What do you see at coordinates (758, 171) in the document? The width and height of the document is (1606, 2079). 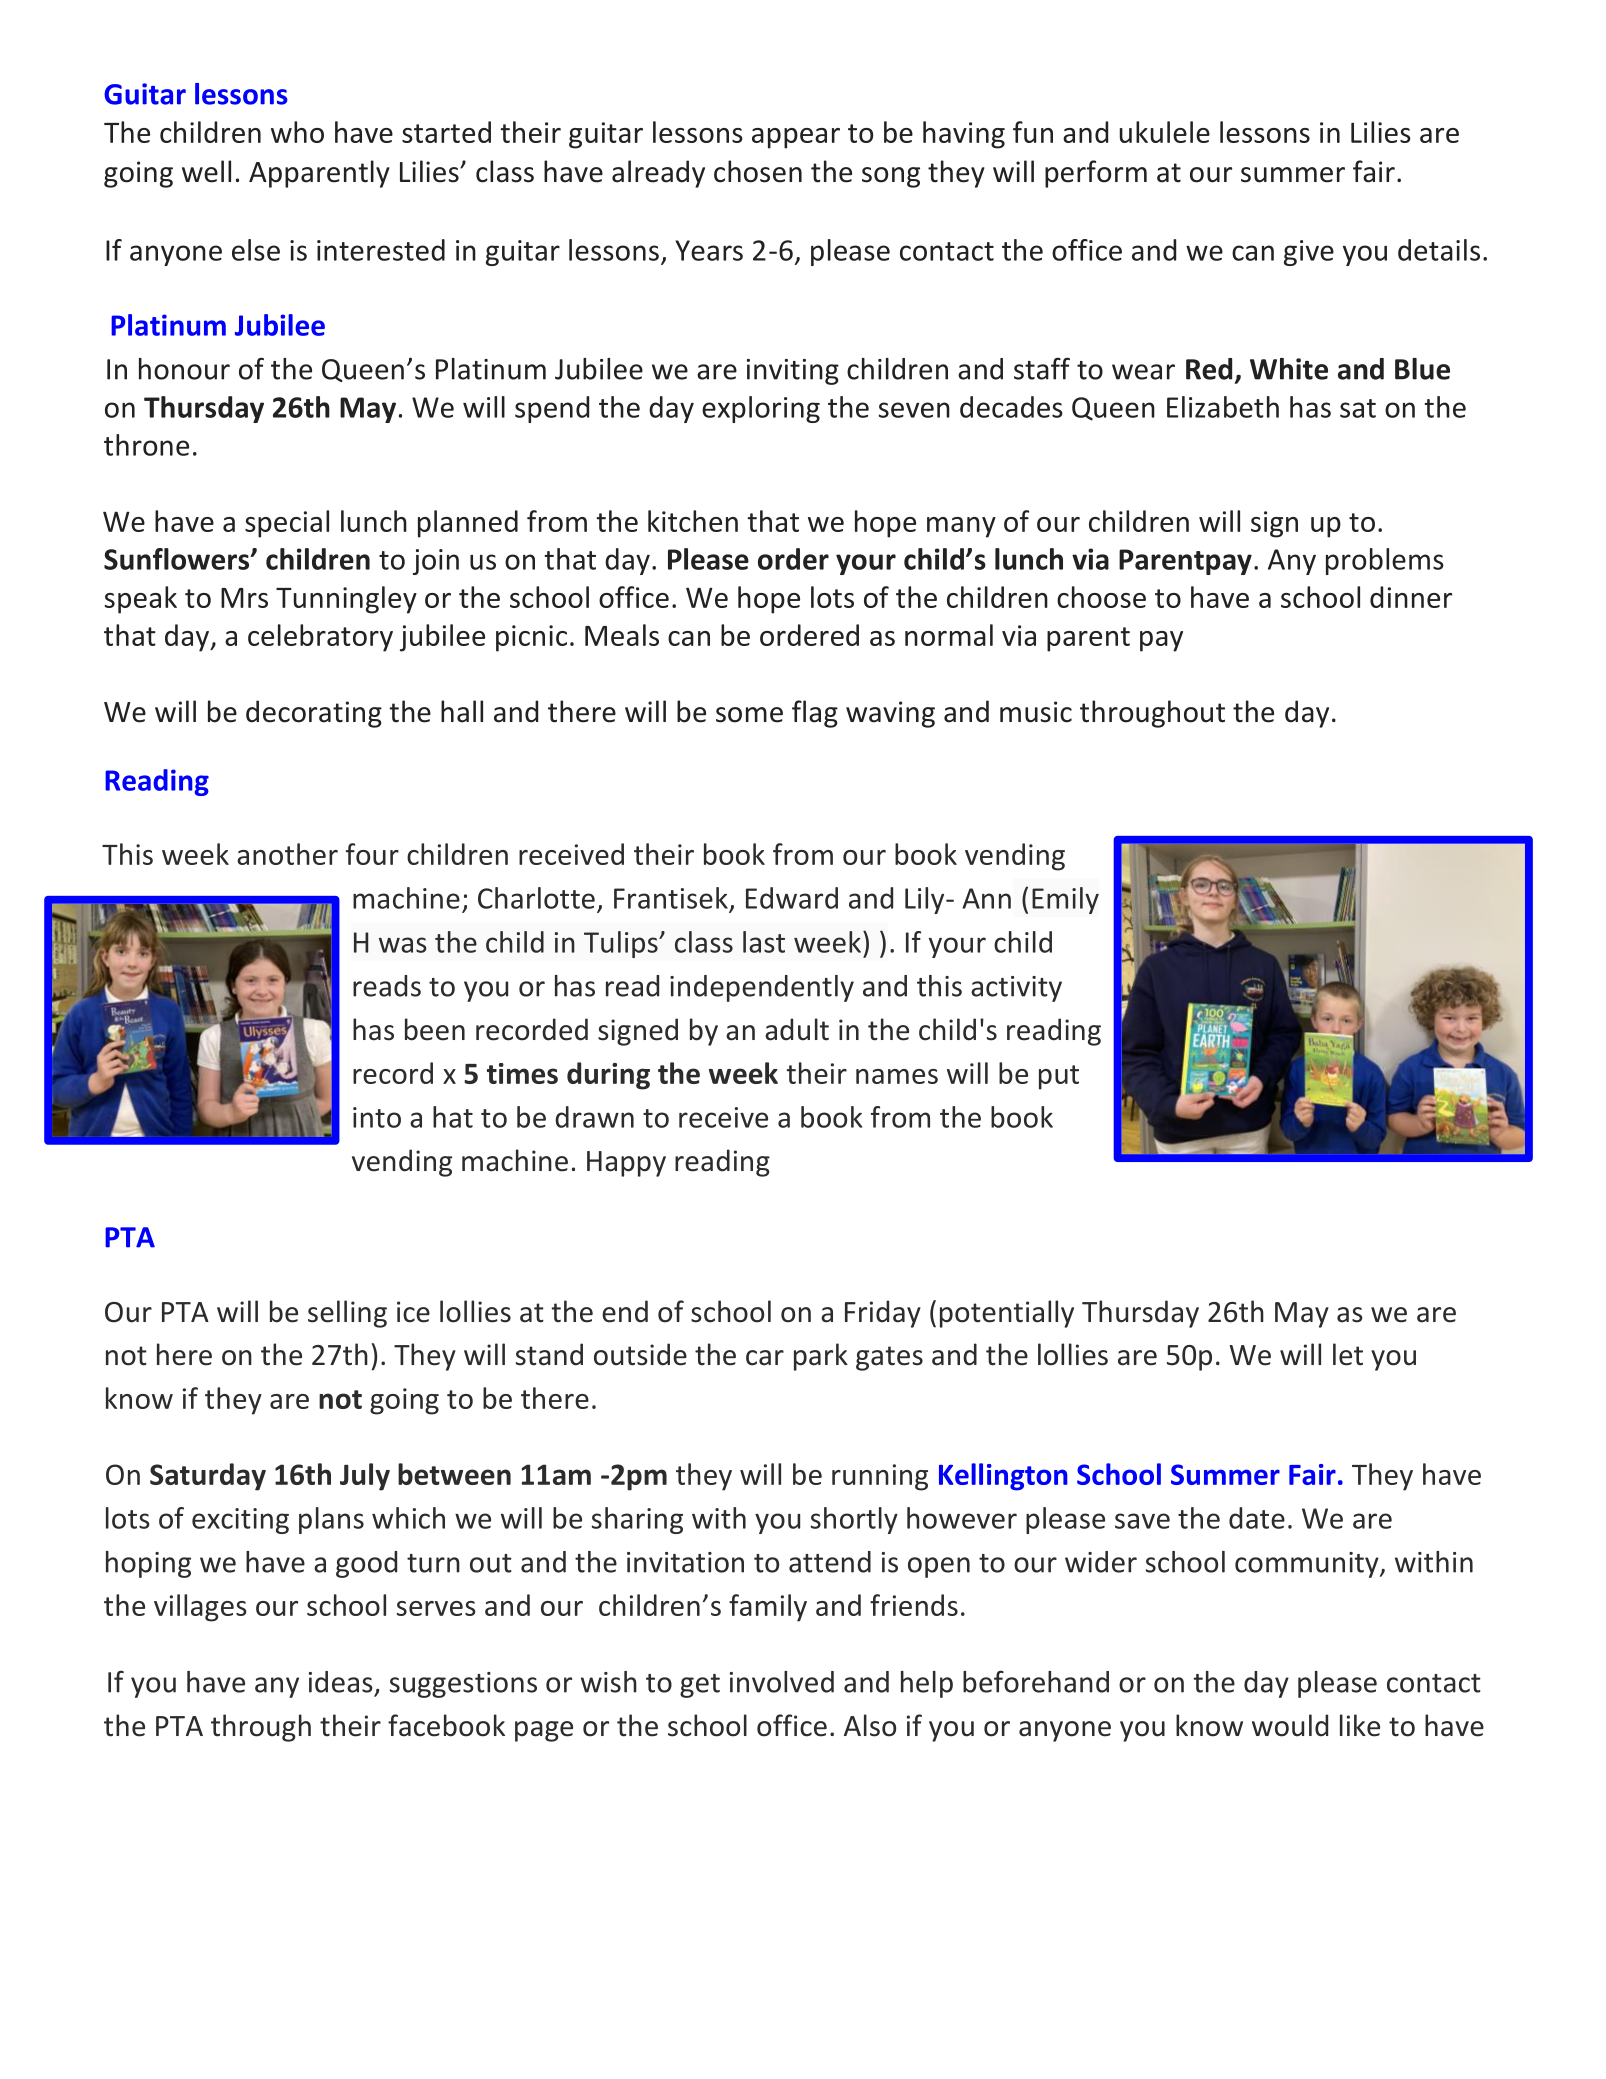 I see `chosen` at bounding box center [758, 171].
